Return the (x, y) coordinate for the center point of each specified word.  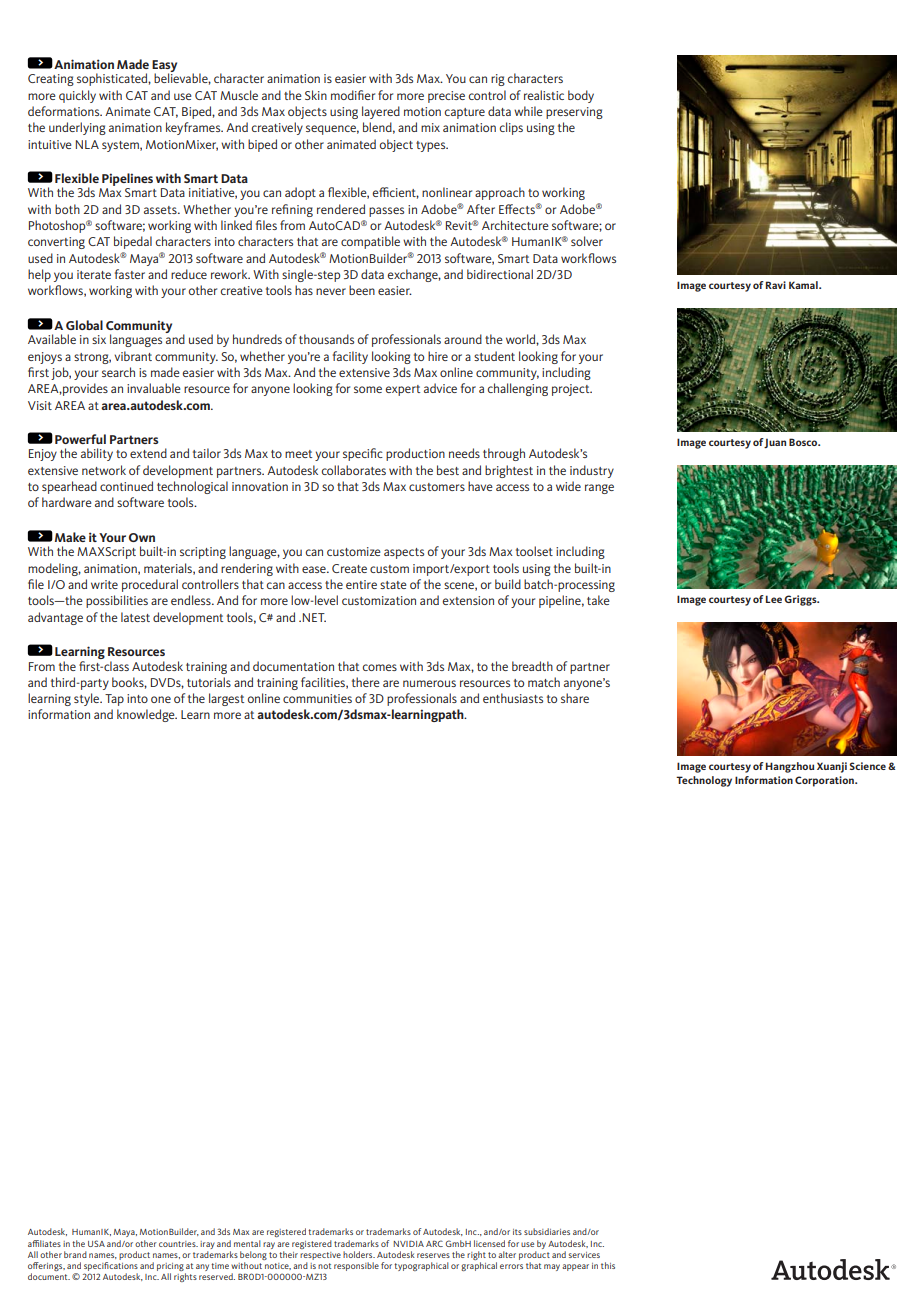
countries (178, 1244)
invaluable (154, 388)
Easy (164, 67)
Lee (774, 599)
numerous (429, 683)
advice (440, 388)
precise (446, 97)
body (581, 96)
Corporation (825, 781)
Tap (114, 700)
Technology (704, 781)
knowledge (147, 715)
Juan (775, 443)
